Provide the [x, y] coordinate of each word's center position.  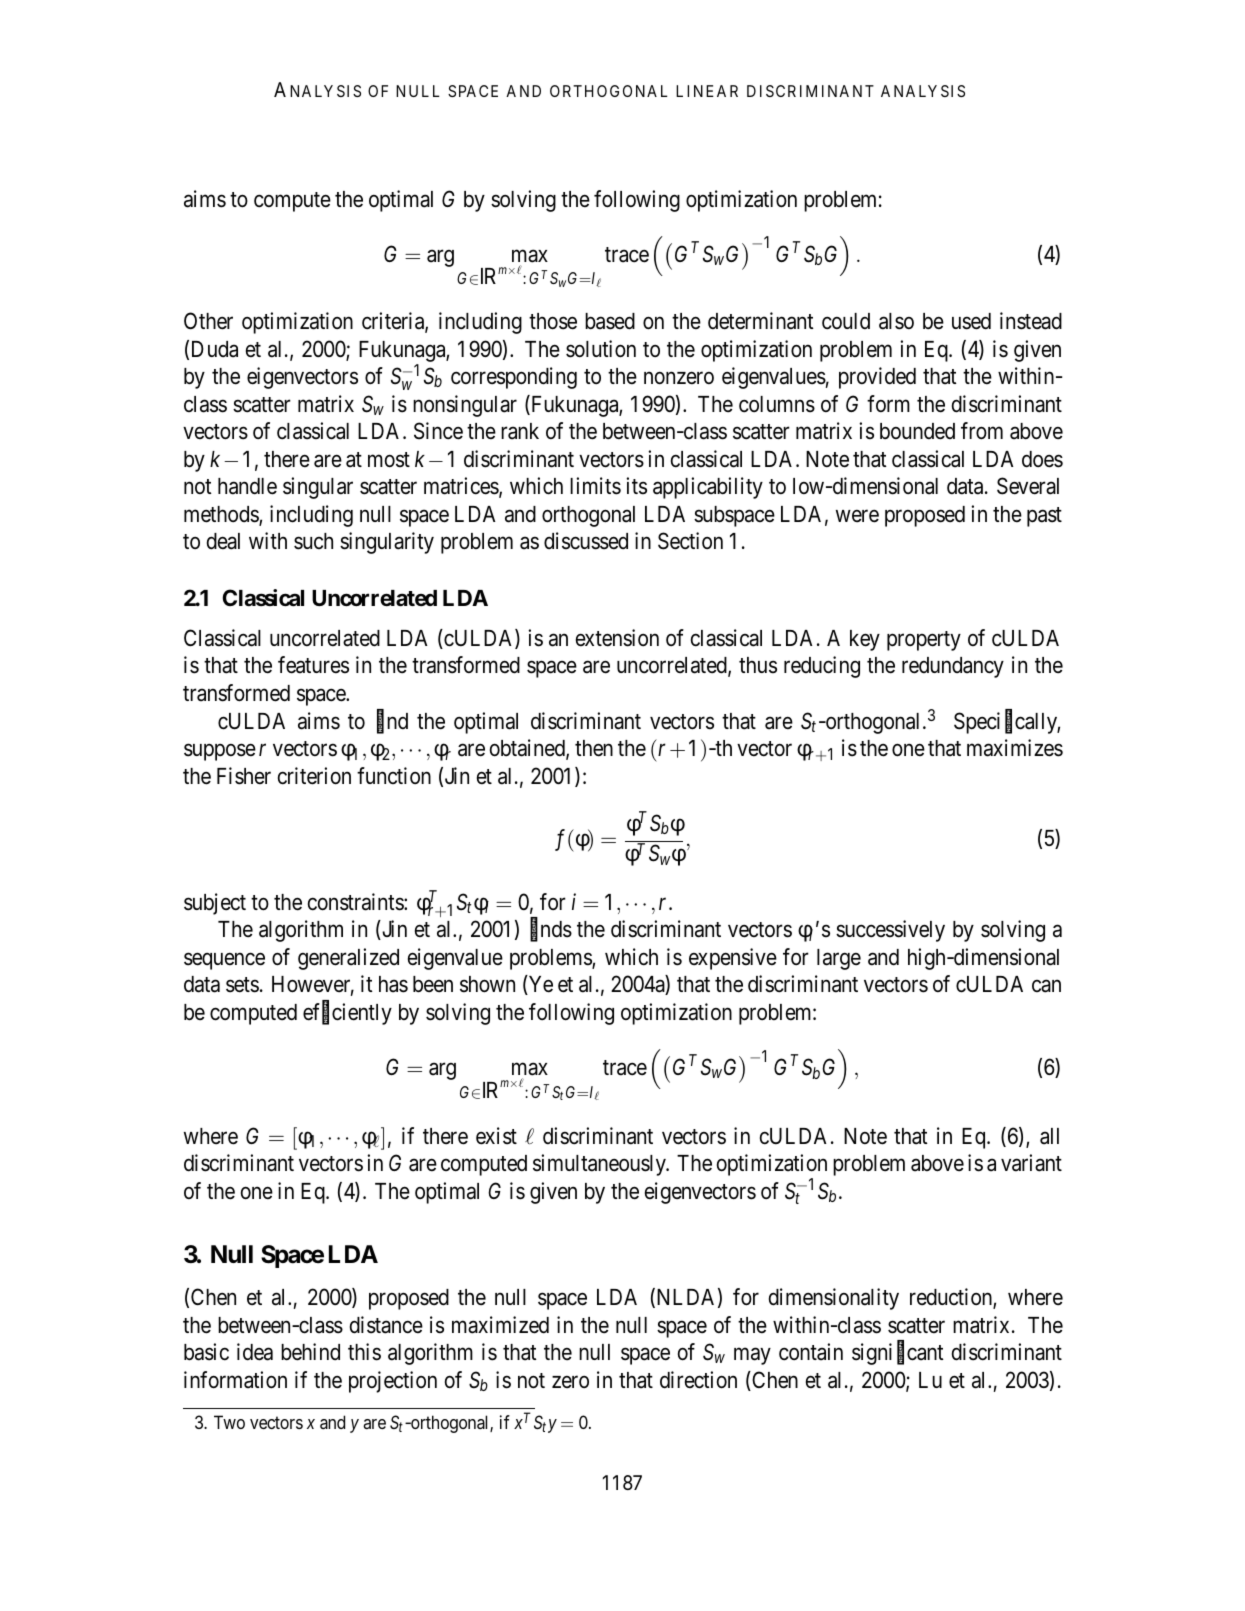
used [971, 321]
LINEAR [707, 91]
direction [698, 1380]
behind [310, 1352]
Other [208, 321]
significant [898, 1354]
